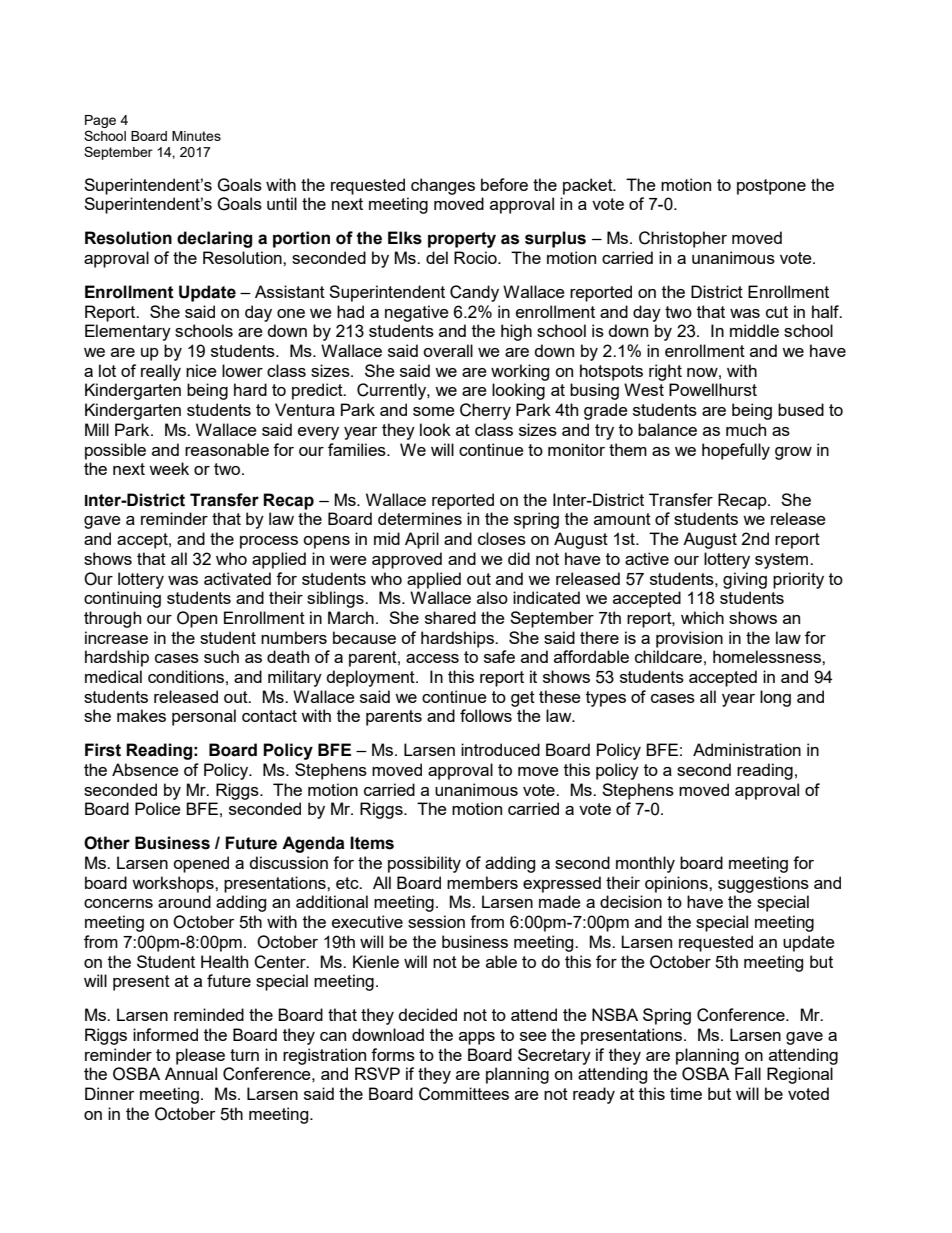 Image resolution: width=952 pixels, height=1233 pixels. What do you see at coordinates (191, 1073) in the image?
I see `Annual` at bounding box center [191, 1073].
